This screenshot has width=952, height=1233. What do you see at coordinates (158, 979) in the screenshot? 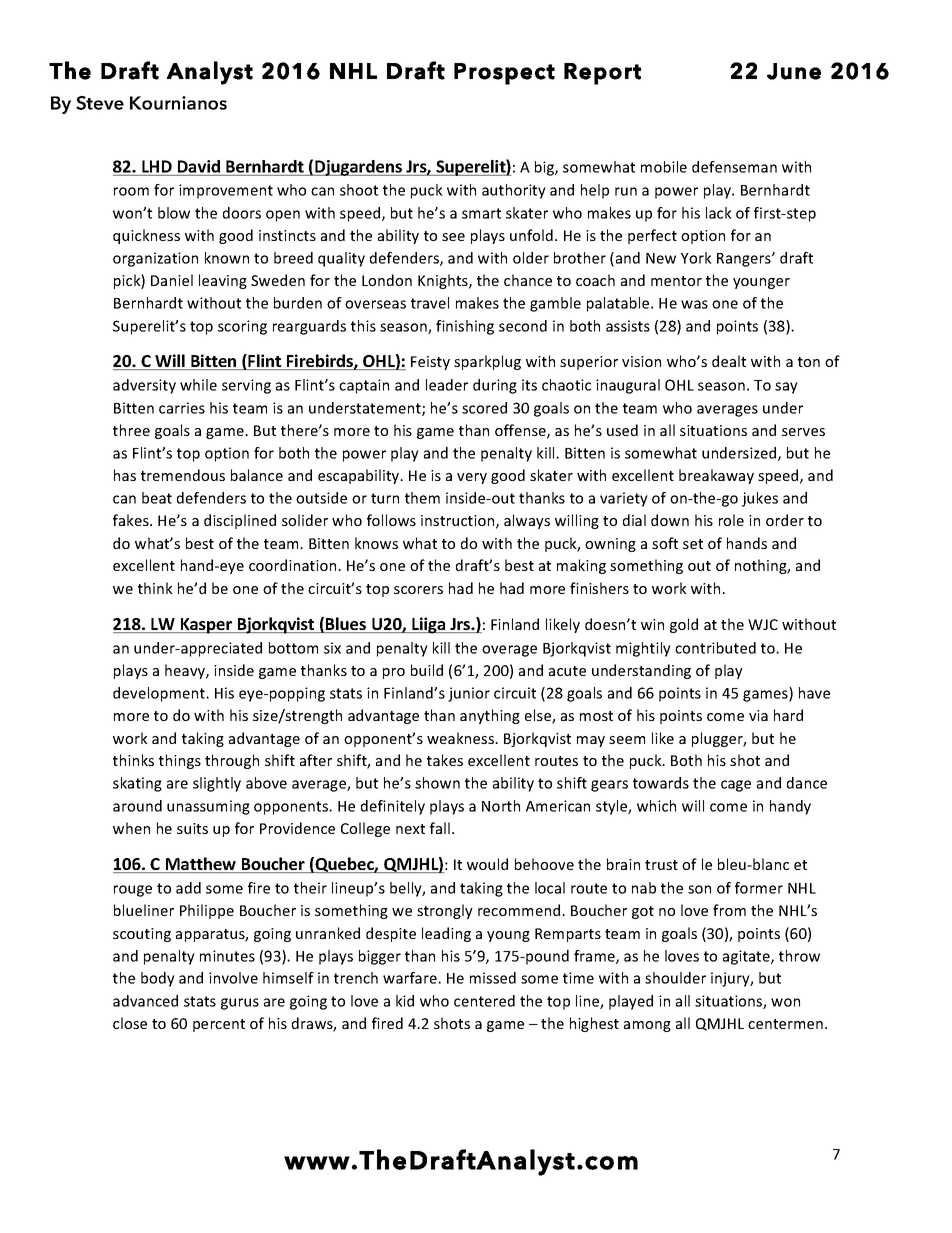
I see `body` at bounding box center [158, 979].
